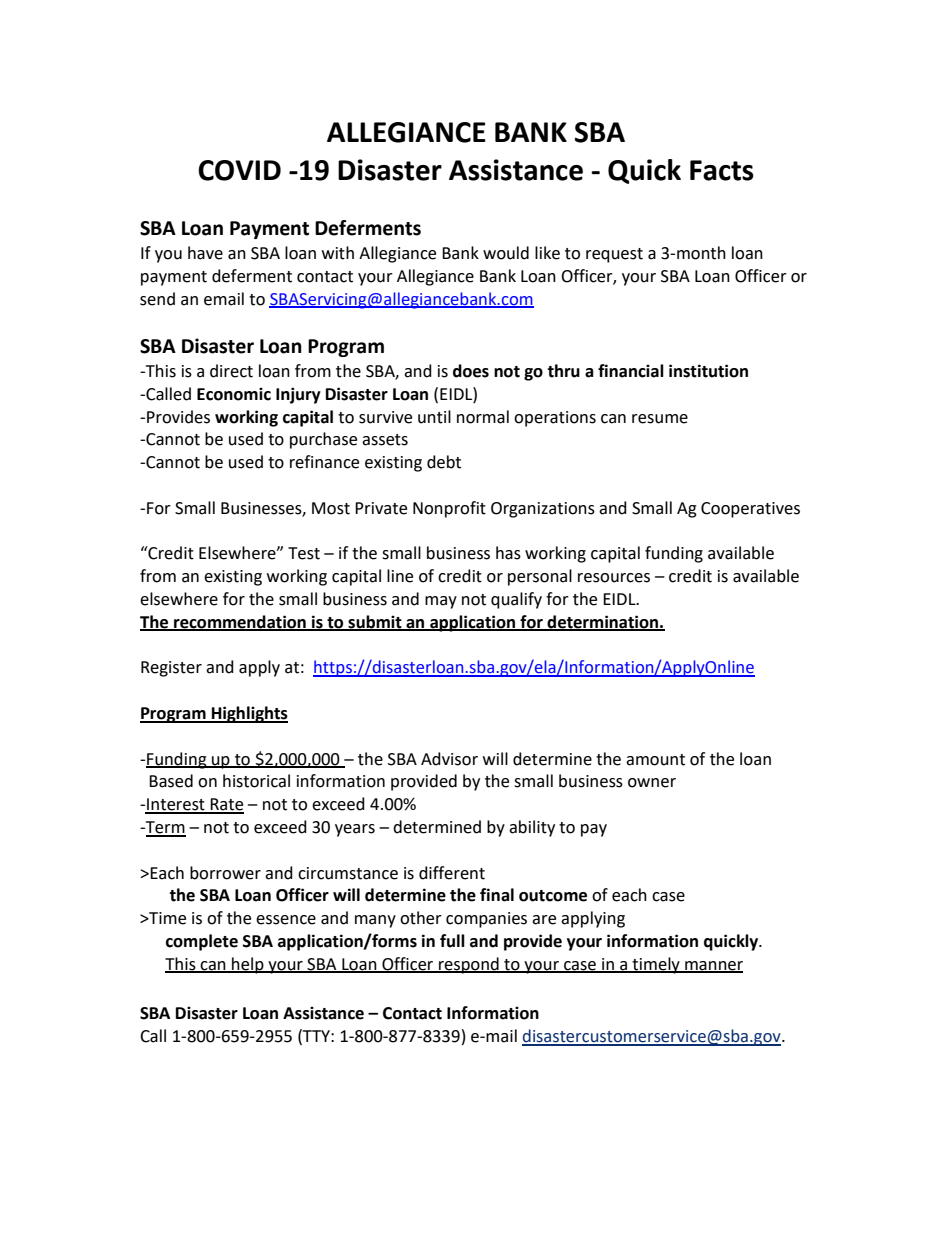 The height and width of the document is (1233, 952). Describe the element at coordinates (660, 419) in the document. I see `resume` at that location.
